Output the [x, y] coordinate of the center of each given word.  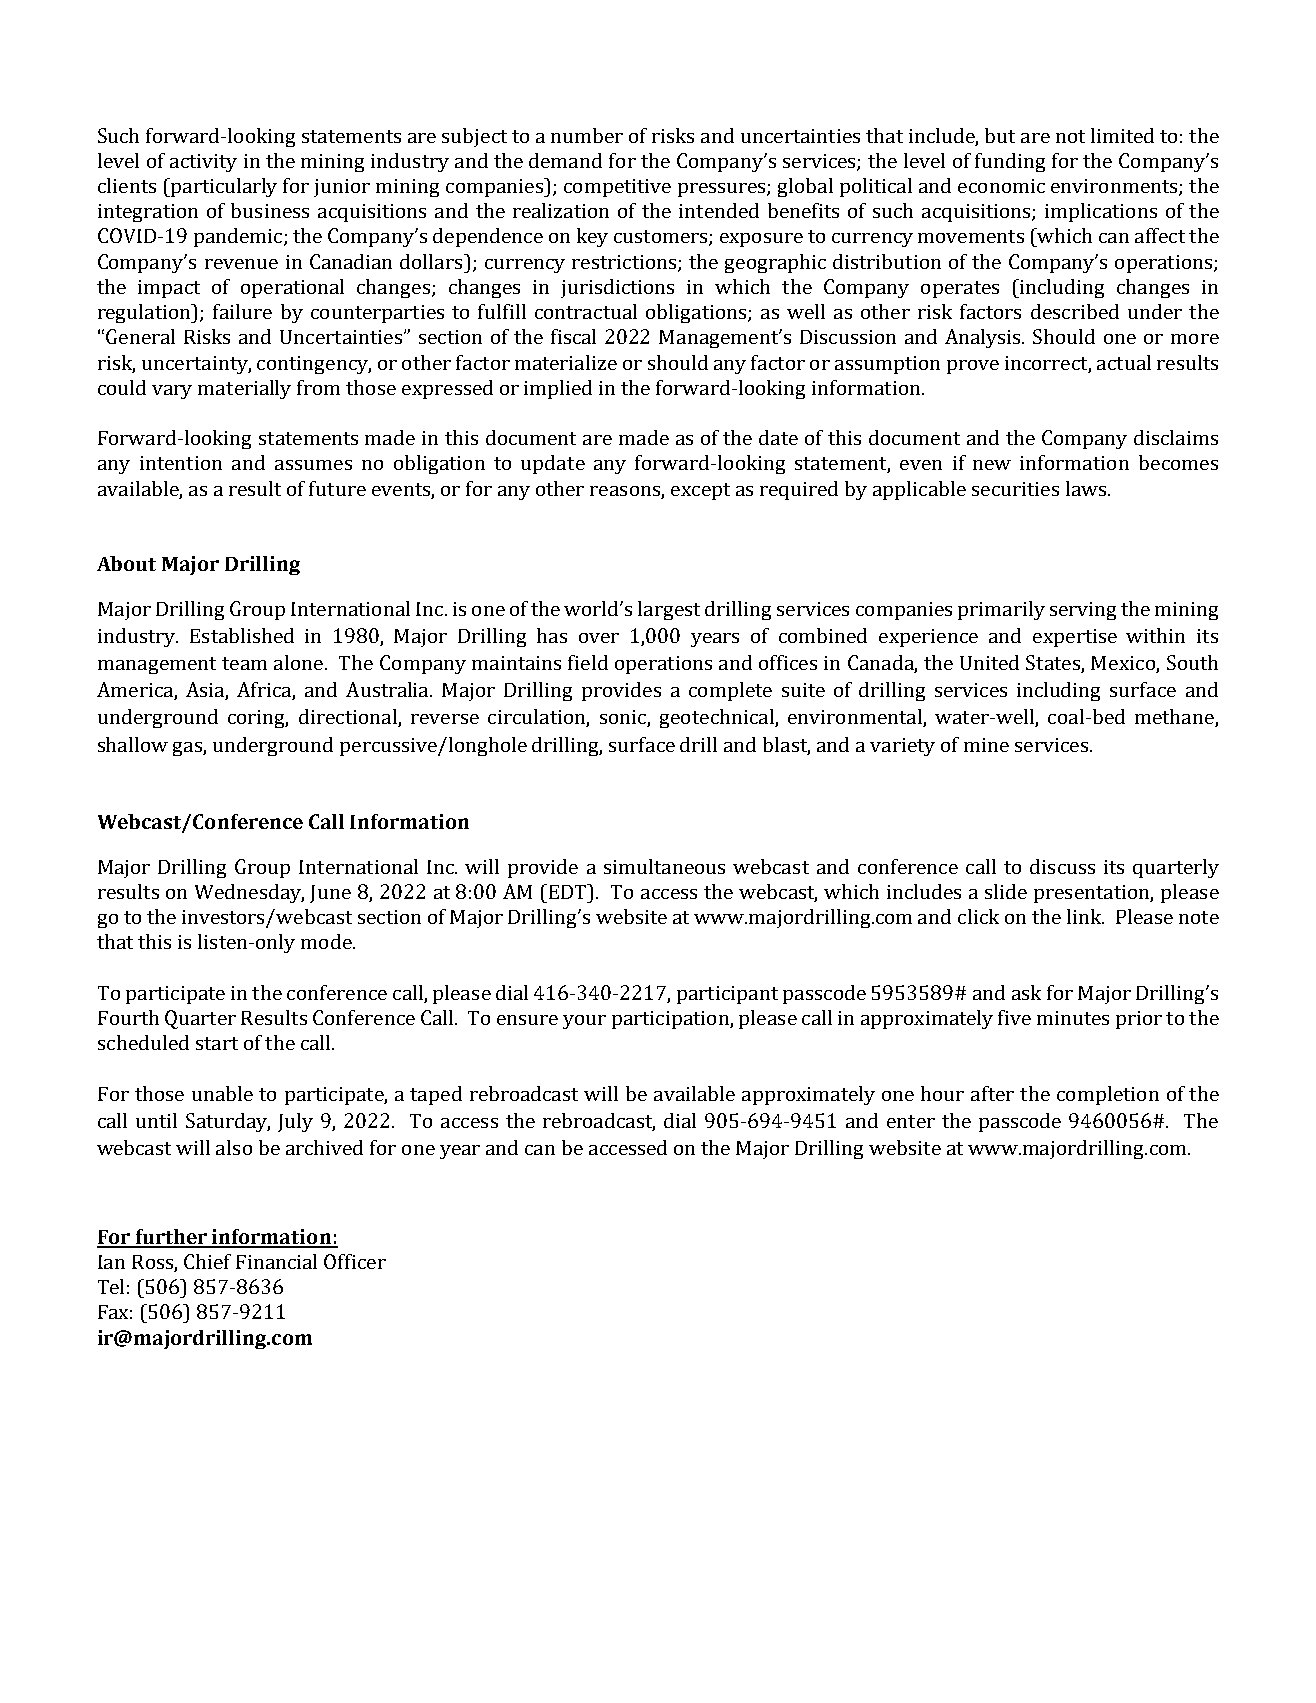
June [330, 894]
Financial [276, 1261]
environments [1115, 187]
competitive [617, 188]
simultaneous [664, 866]
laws [1086, 488]
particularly [223, 187]
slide [1006, 891]
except [700, 491]
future [337, 488]
